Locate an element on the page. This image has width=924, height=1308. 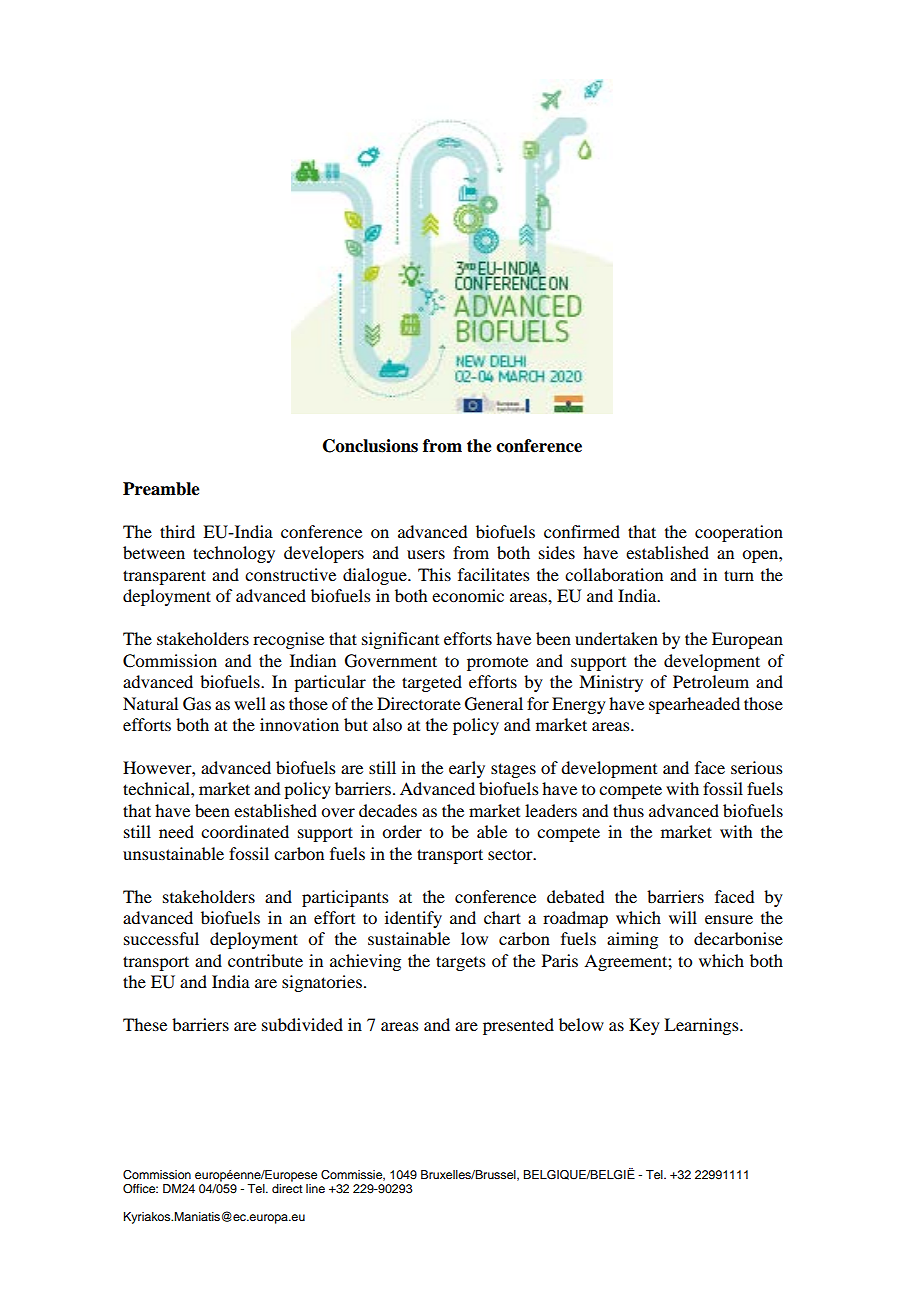
Learnings is located at coordinates (702, 1026).
